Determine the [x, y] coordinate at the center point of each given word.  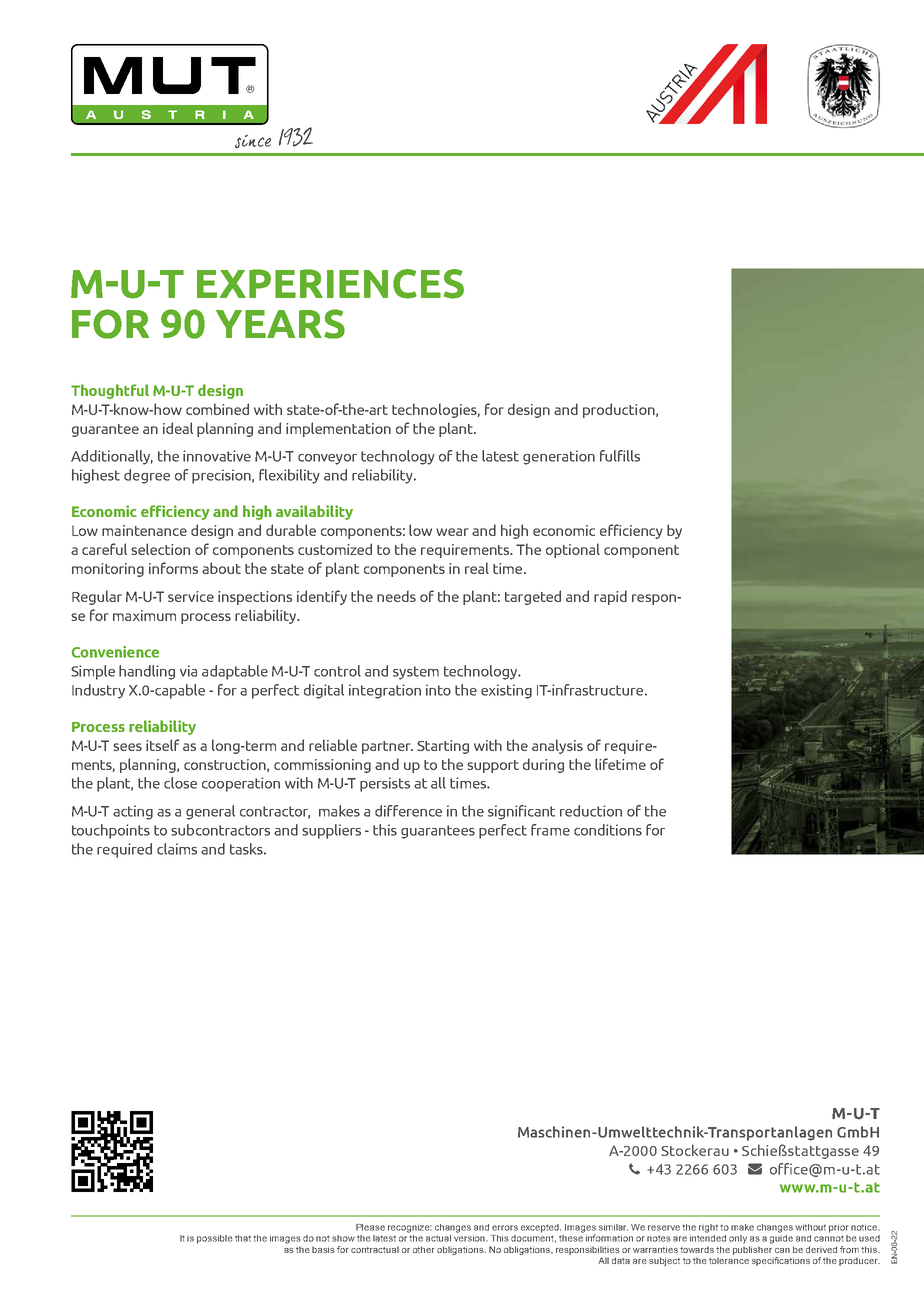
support [493, 766]
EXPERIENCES [330, 284]
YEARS [280, 324]
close [180, 783]
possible [215, 1239]
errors [505, 1228]
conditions [608, 830]
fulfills [620, 456]
